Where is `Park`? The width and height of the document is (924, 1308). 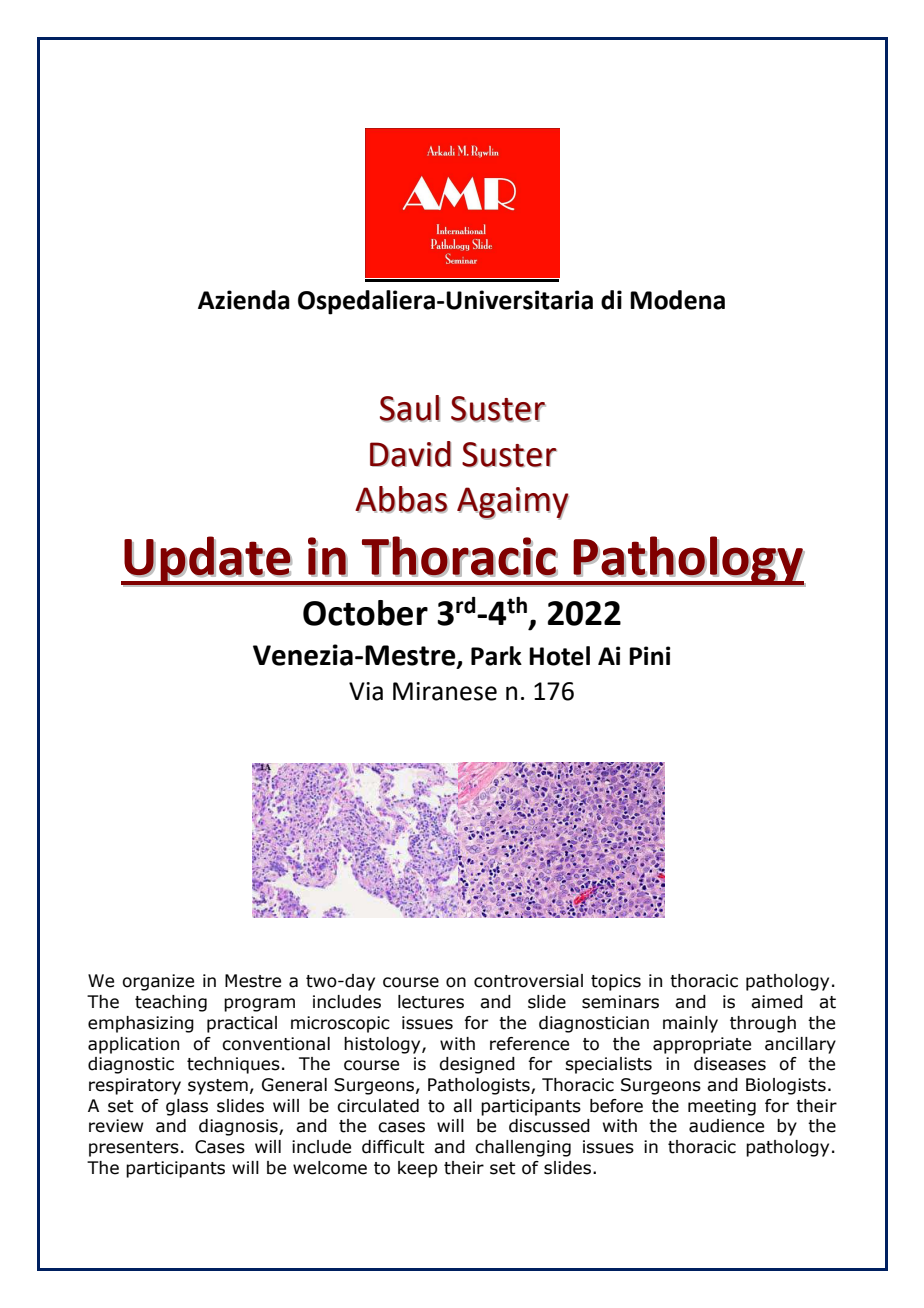 Park is located at coordinates (496, 656).
